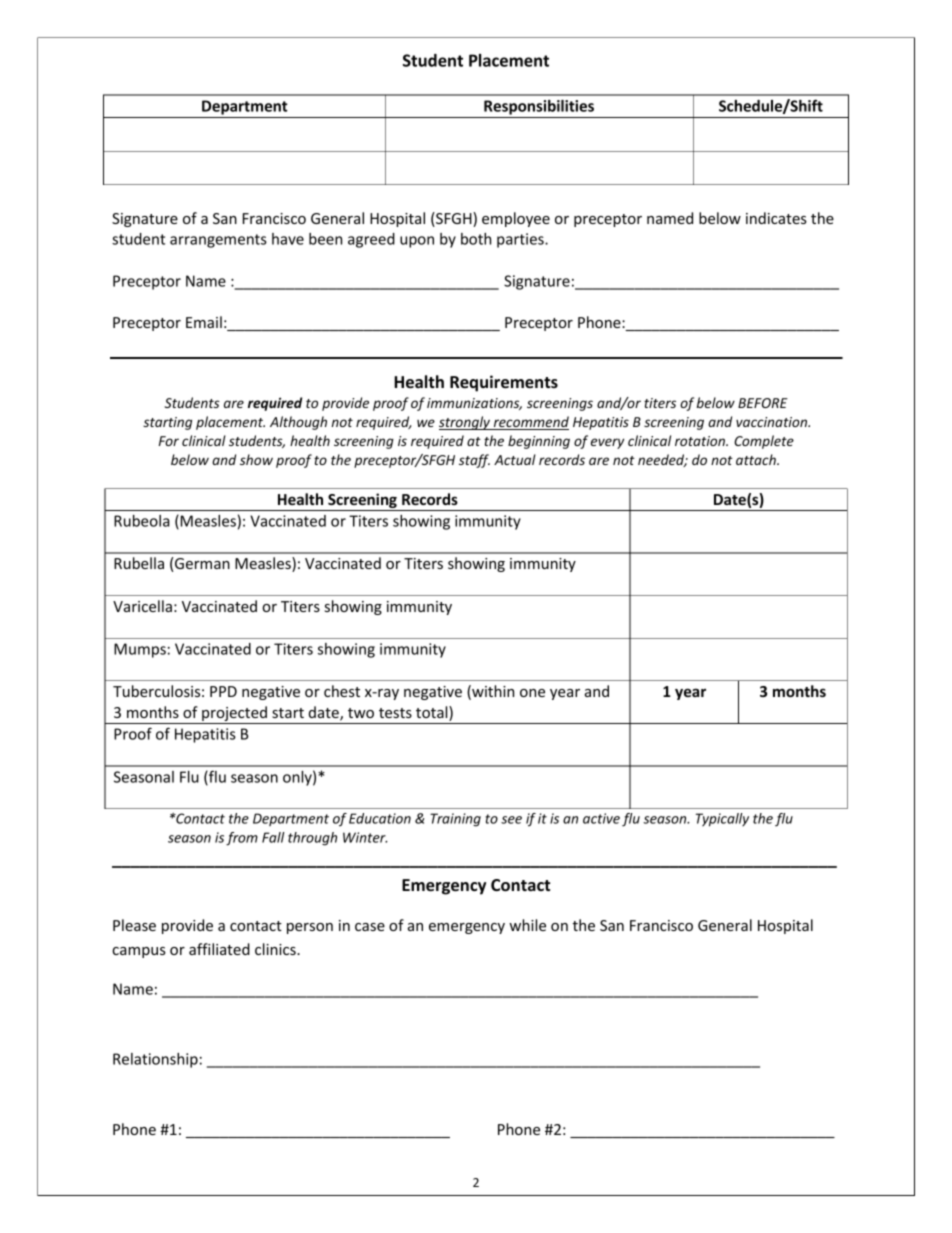 The height and width of the document is (1233, 952). I want to click on from, so click(242, 839).
